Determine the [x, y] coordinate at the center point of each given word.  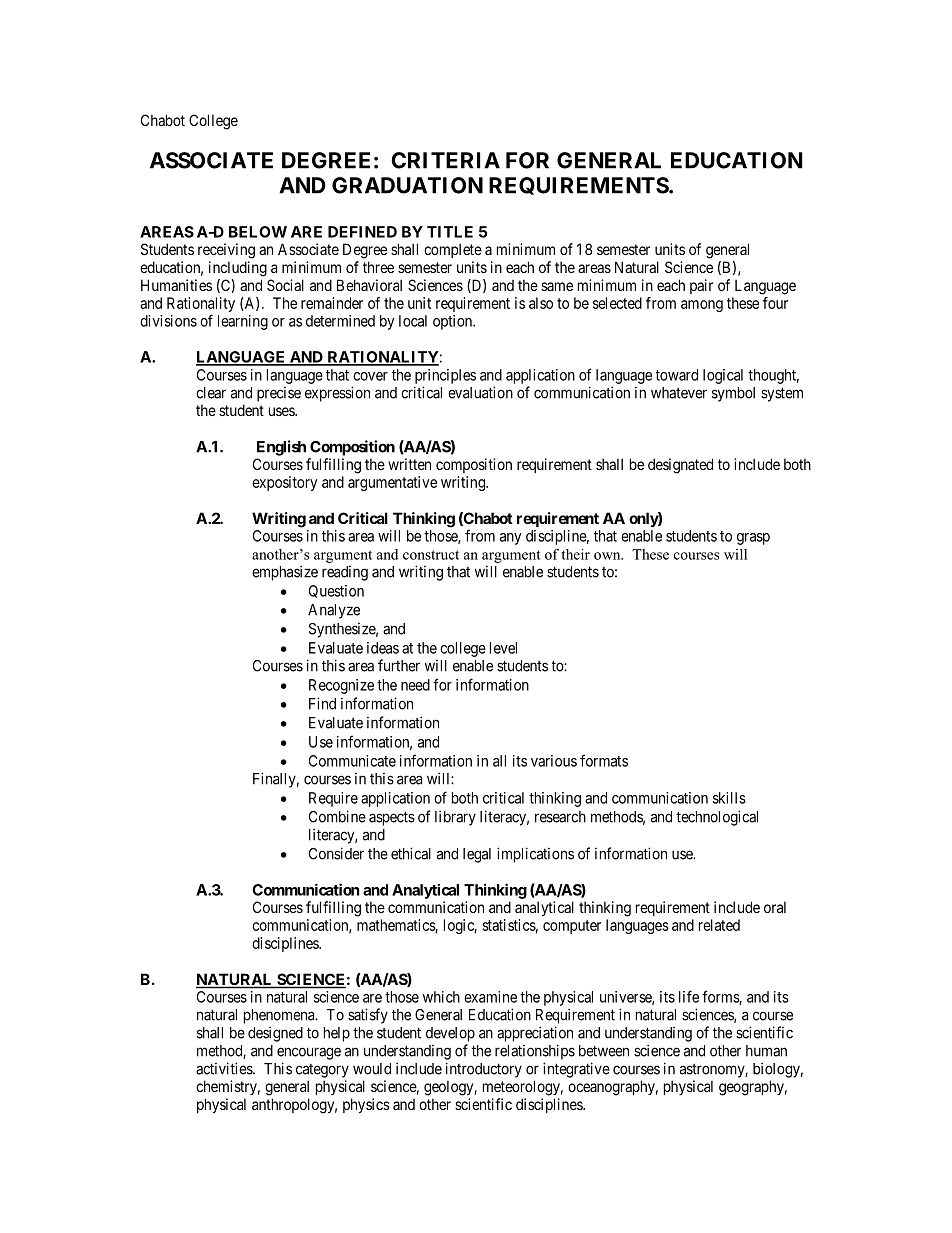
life [689, 996]
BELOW [258, 232]
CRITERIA [445, 160]
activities [225, 1068]
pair [701, 286]
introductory [484, 1070]
